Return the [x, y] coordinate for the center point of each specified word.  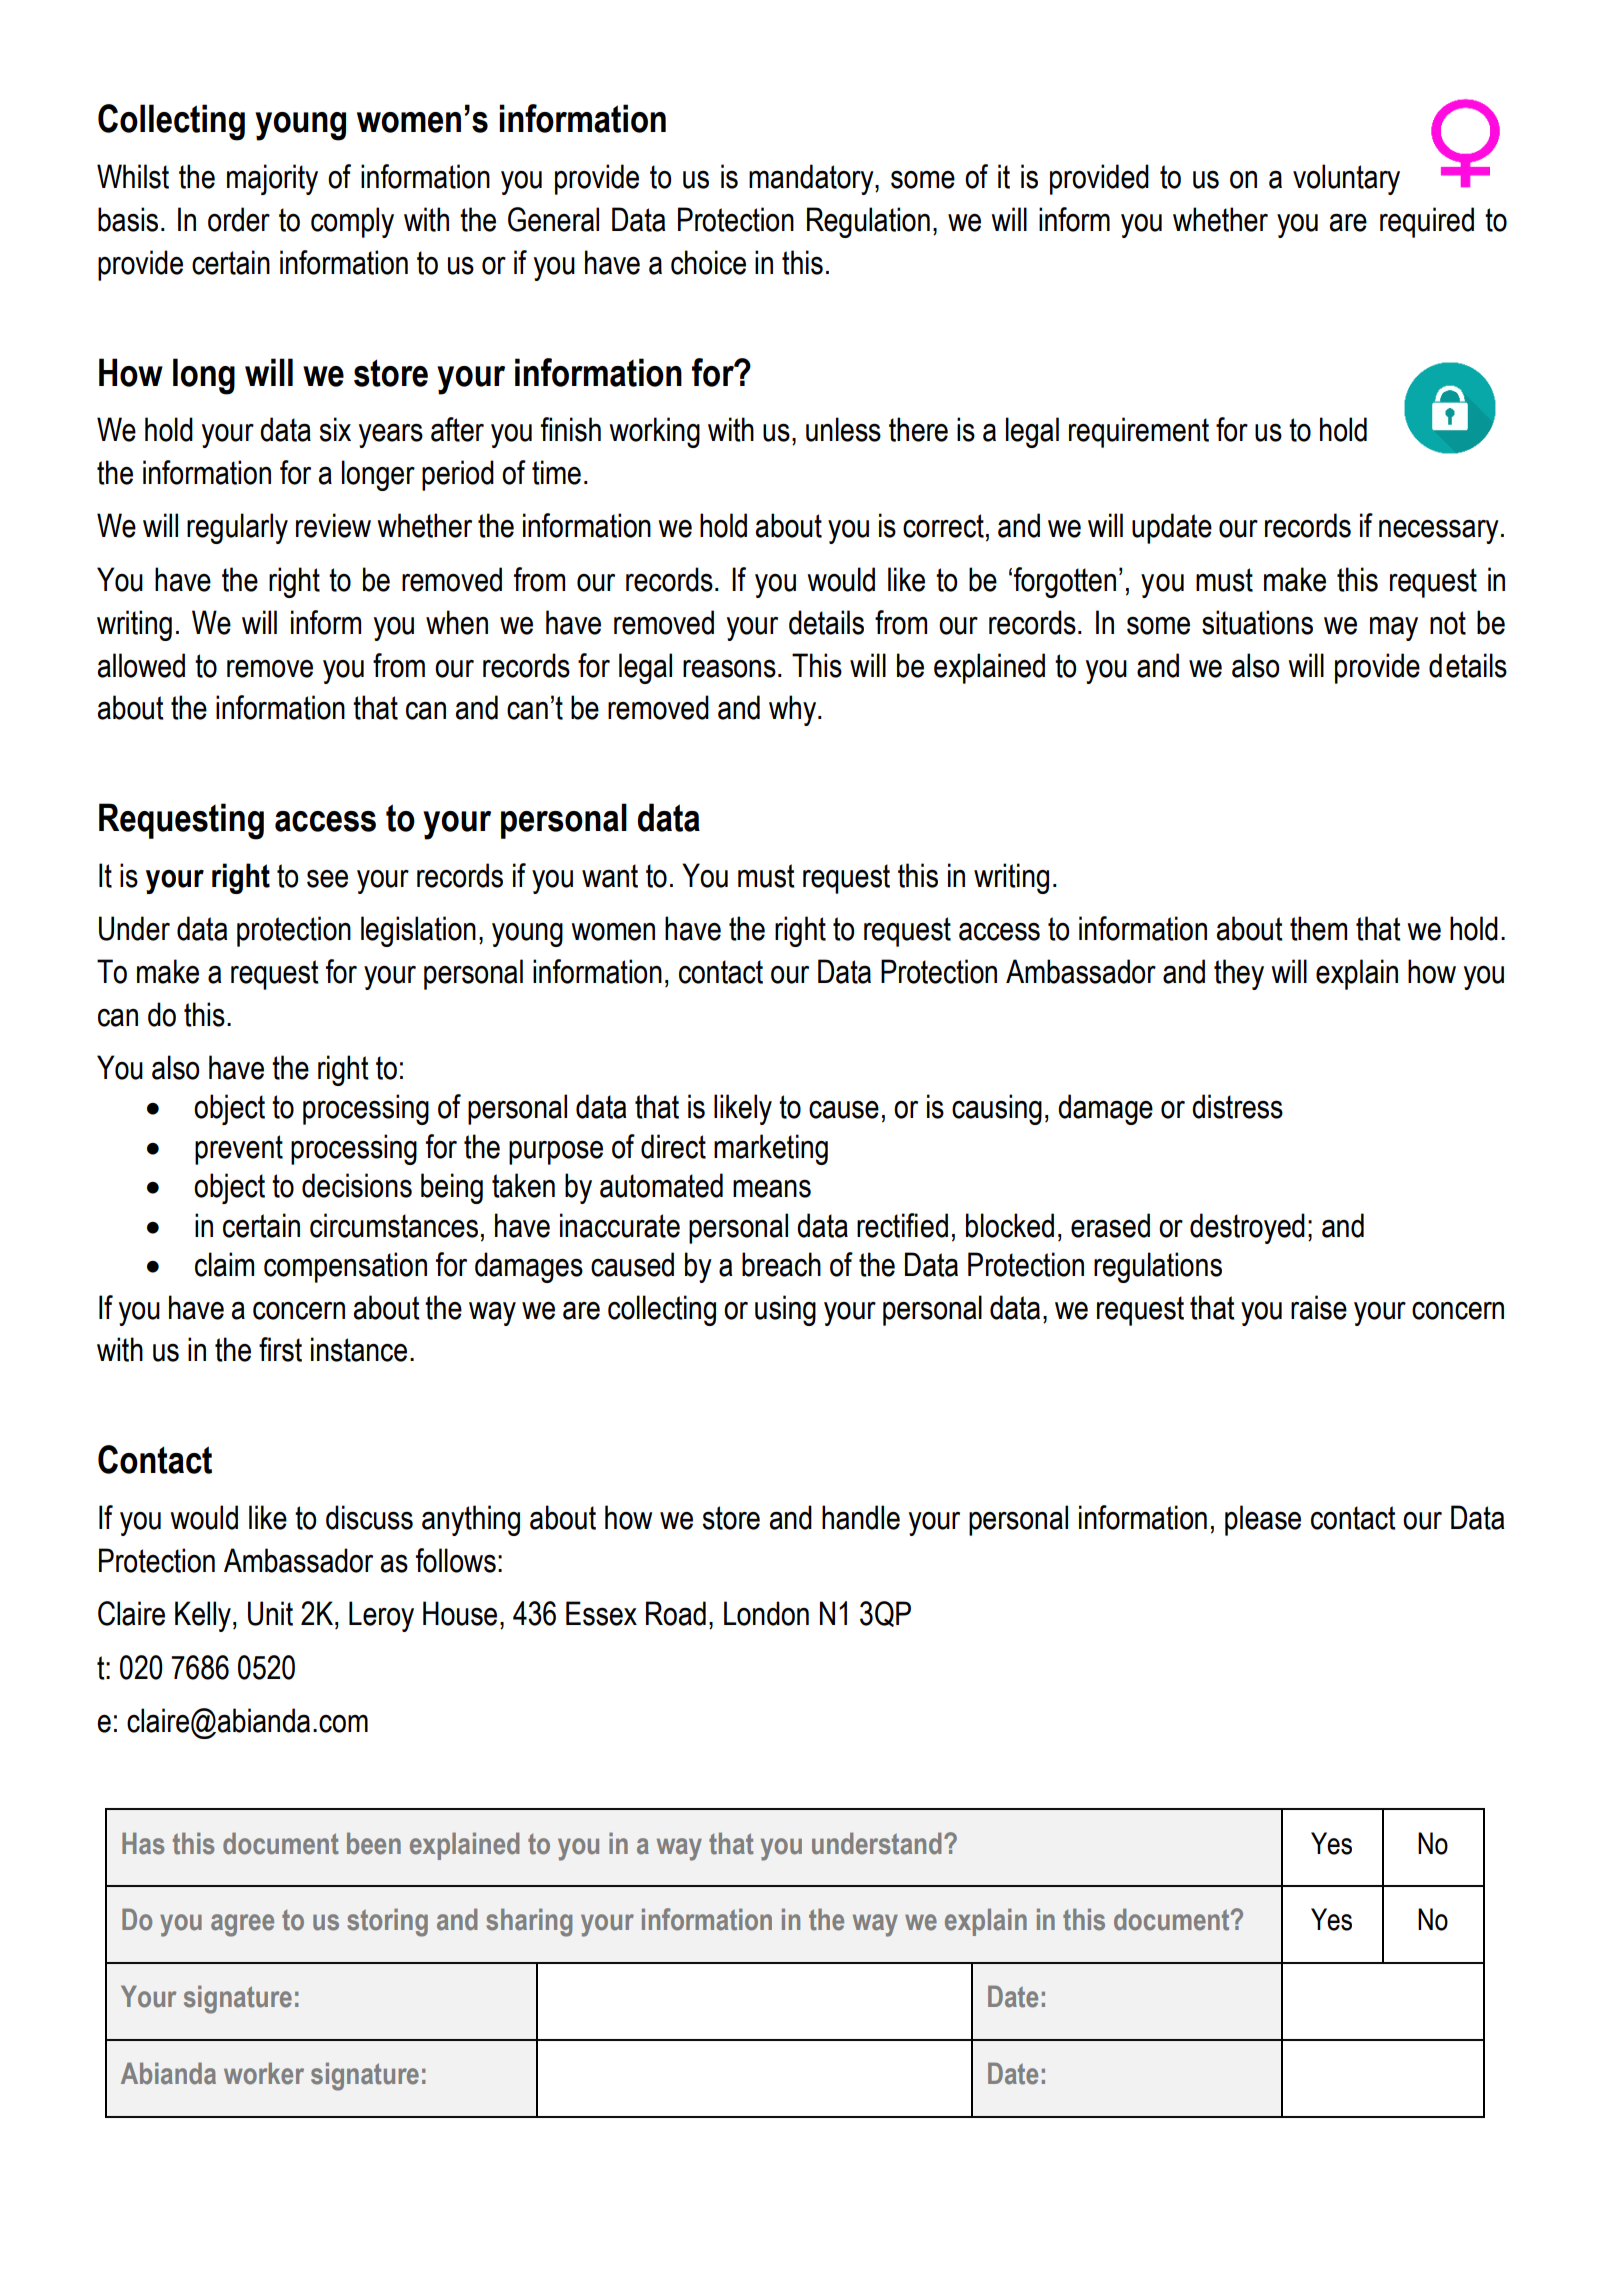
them [1318, 928]
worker [264, 2073]
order [239, 219]
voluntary [1346, 179]
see [327, 879]
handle [861, 1517]
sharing [529, 1922]
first [280, 1349]
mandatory [812, 179]
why [794, 710]
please [1263, 1520]
